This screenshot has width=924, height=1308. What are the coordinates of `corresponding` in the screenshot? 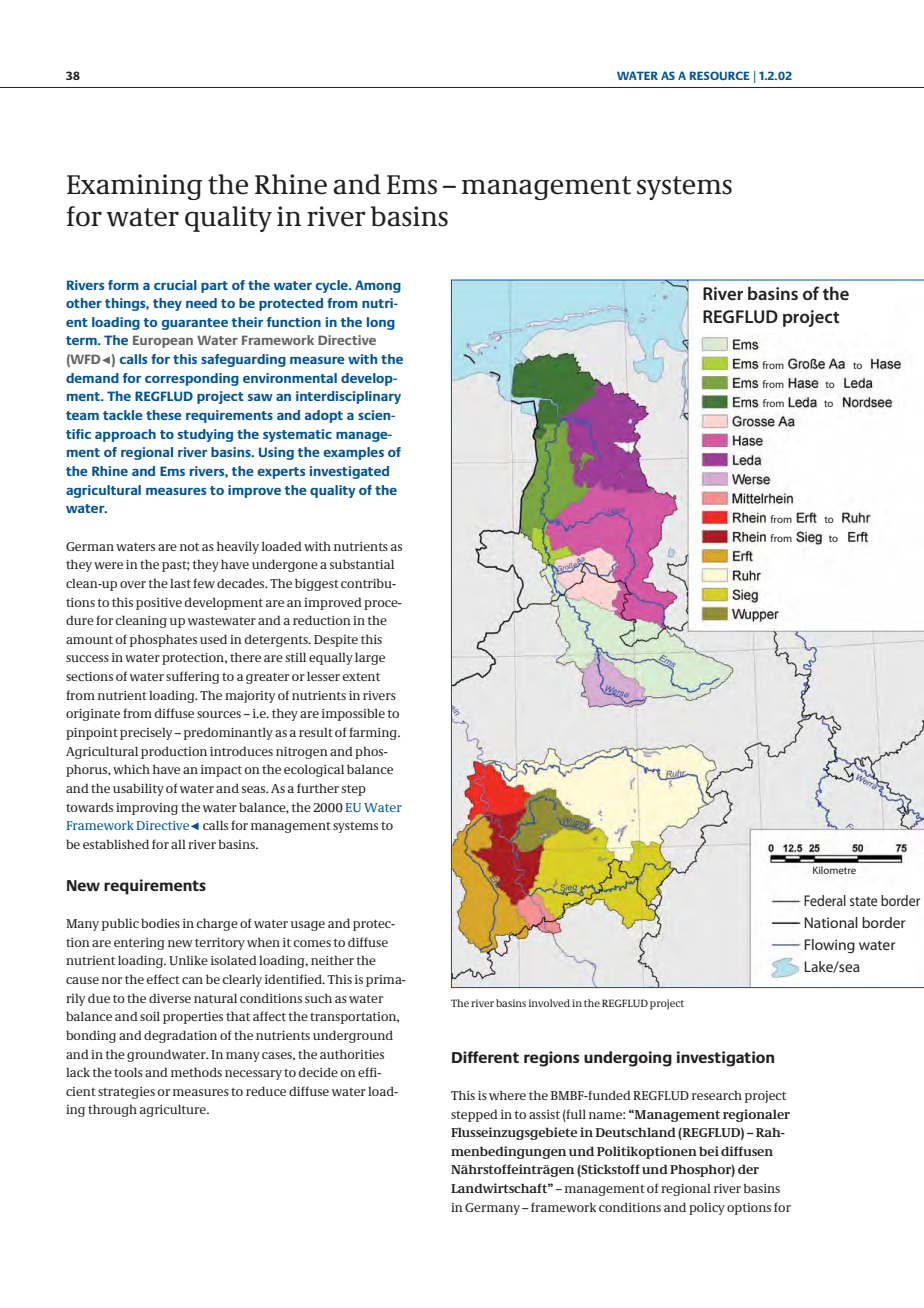 It's located at (192, 379).
